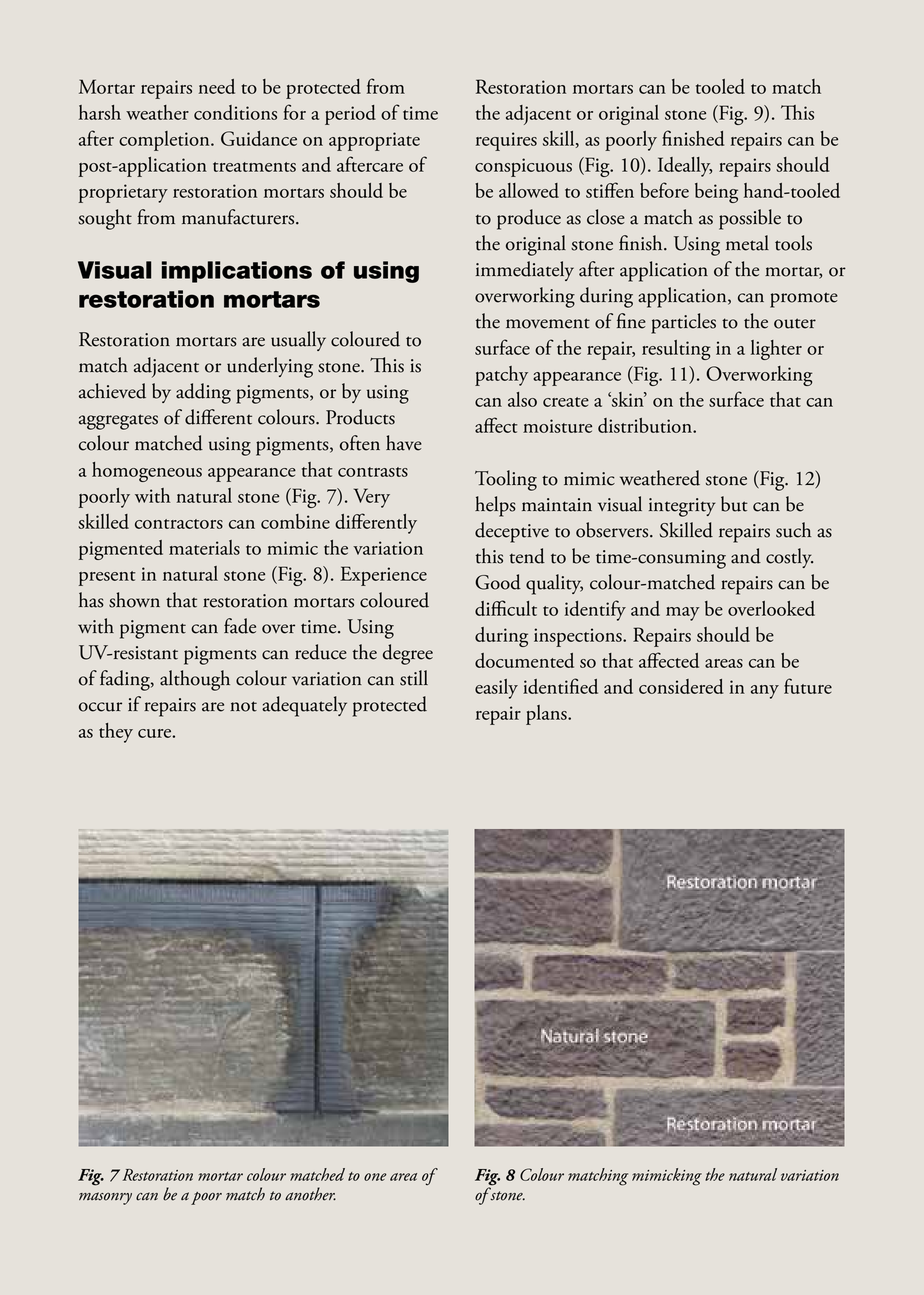  What do you see at coordinates (685, 167) in the screenshot?
I see `Ideally` at bounding box center [685, 167].
